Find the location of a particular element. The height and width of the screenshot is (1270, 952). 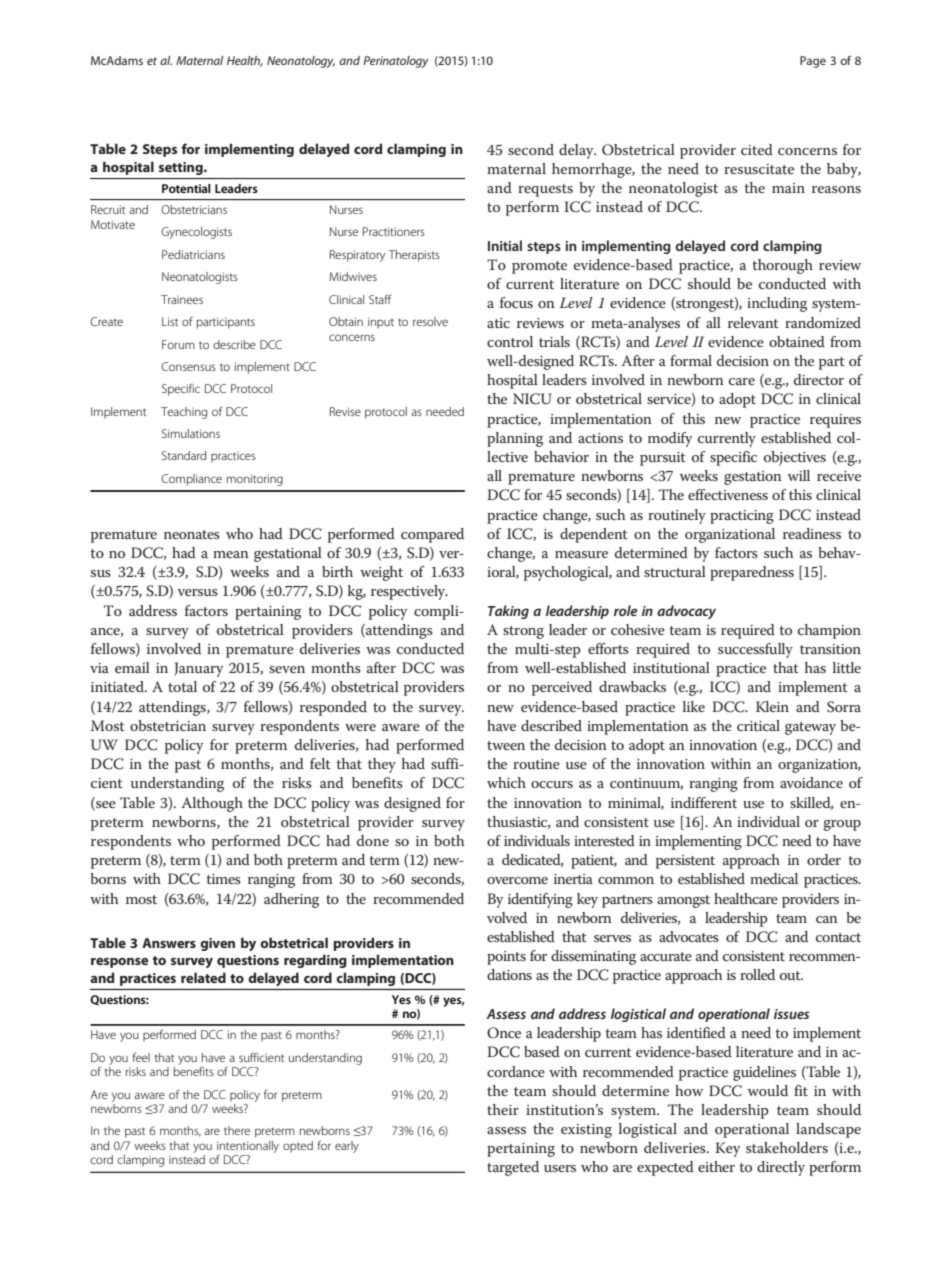

times is located at coordinates (223, 879).
